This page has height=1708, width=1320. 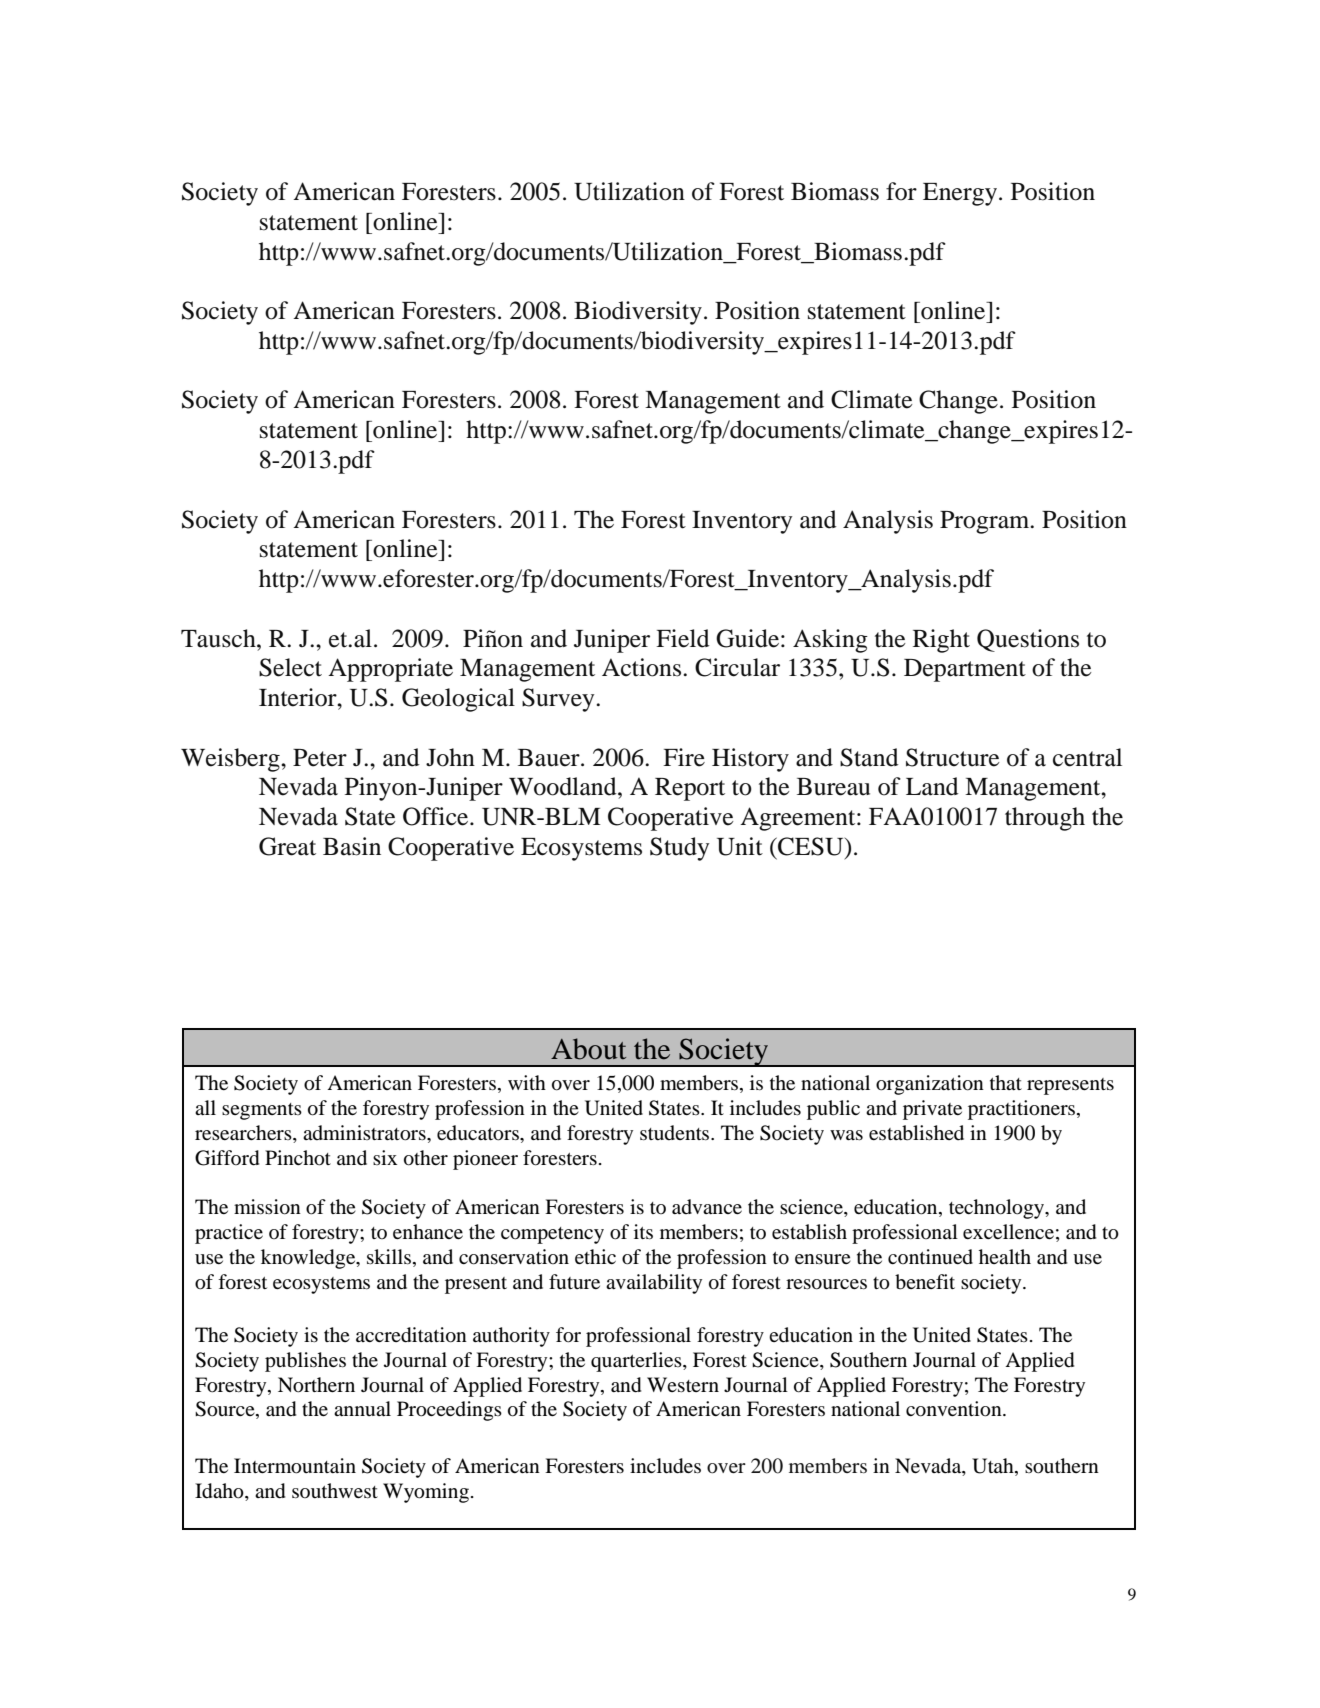 I want to click on Western, so click(x=683, y=1384).
